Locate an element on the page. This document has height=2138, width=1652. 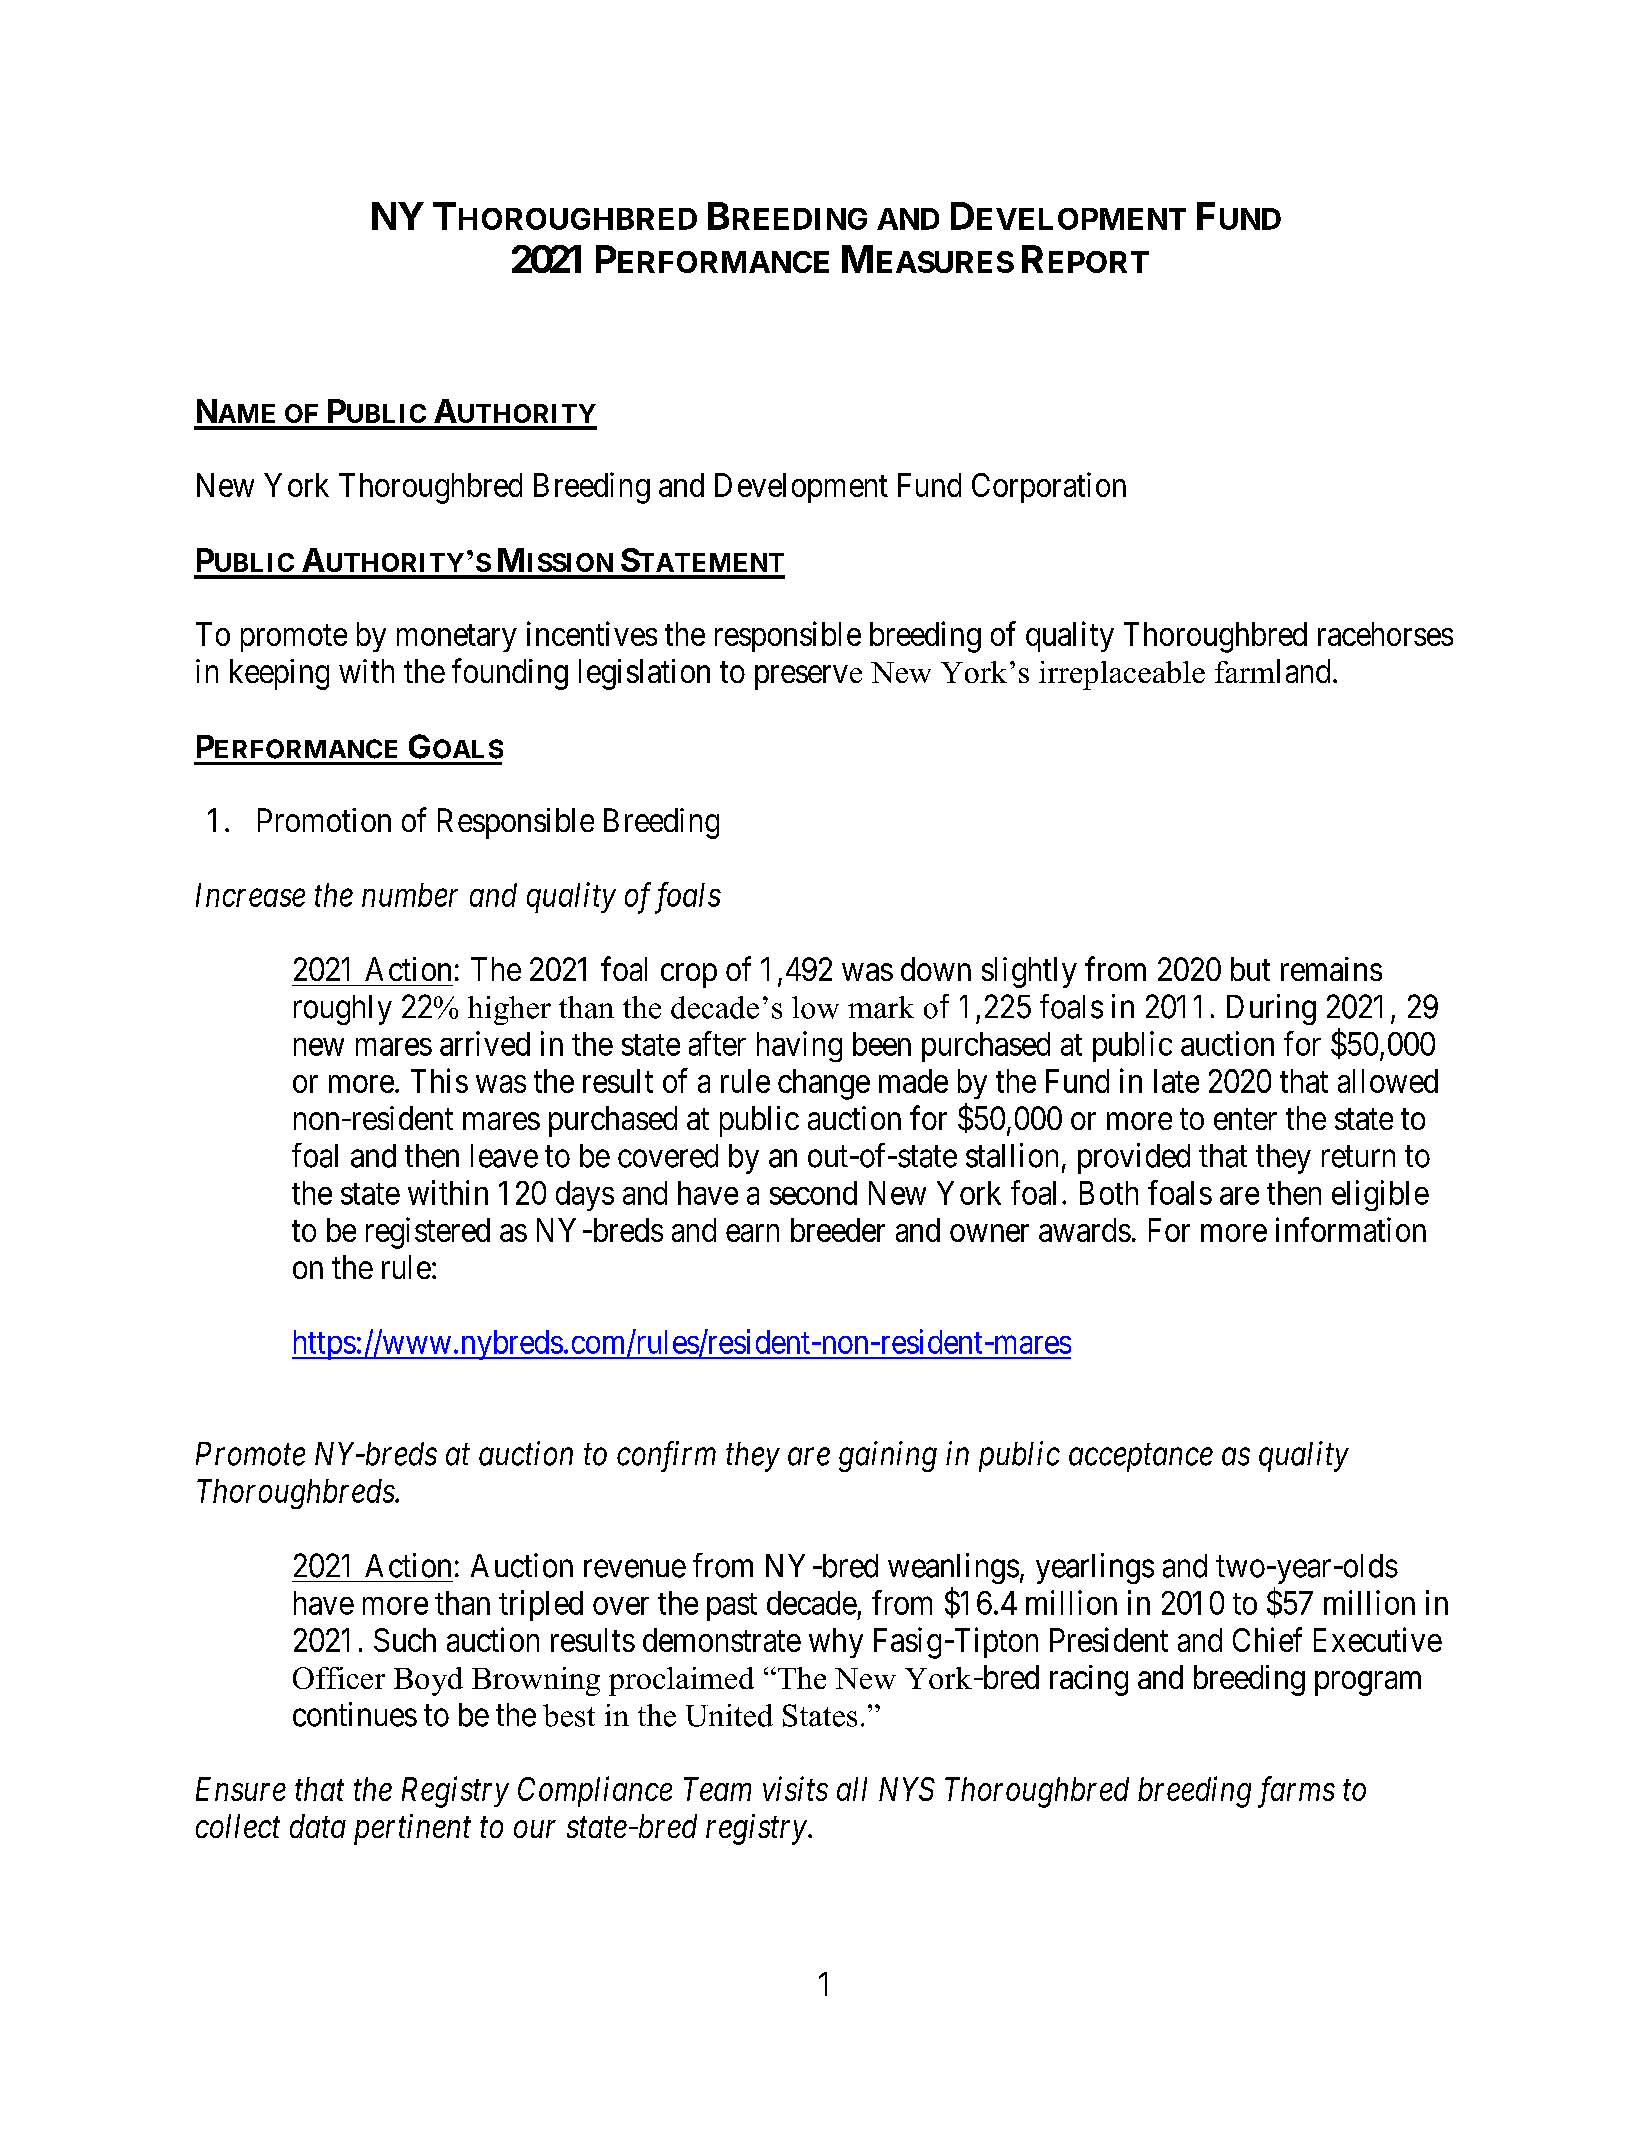
Corporation is located at coordinates (1049, 487).
